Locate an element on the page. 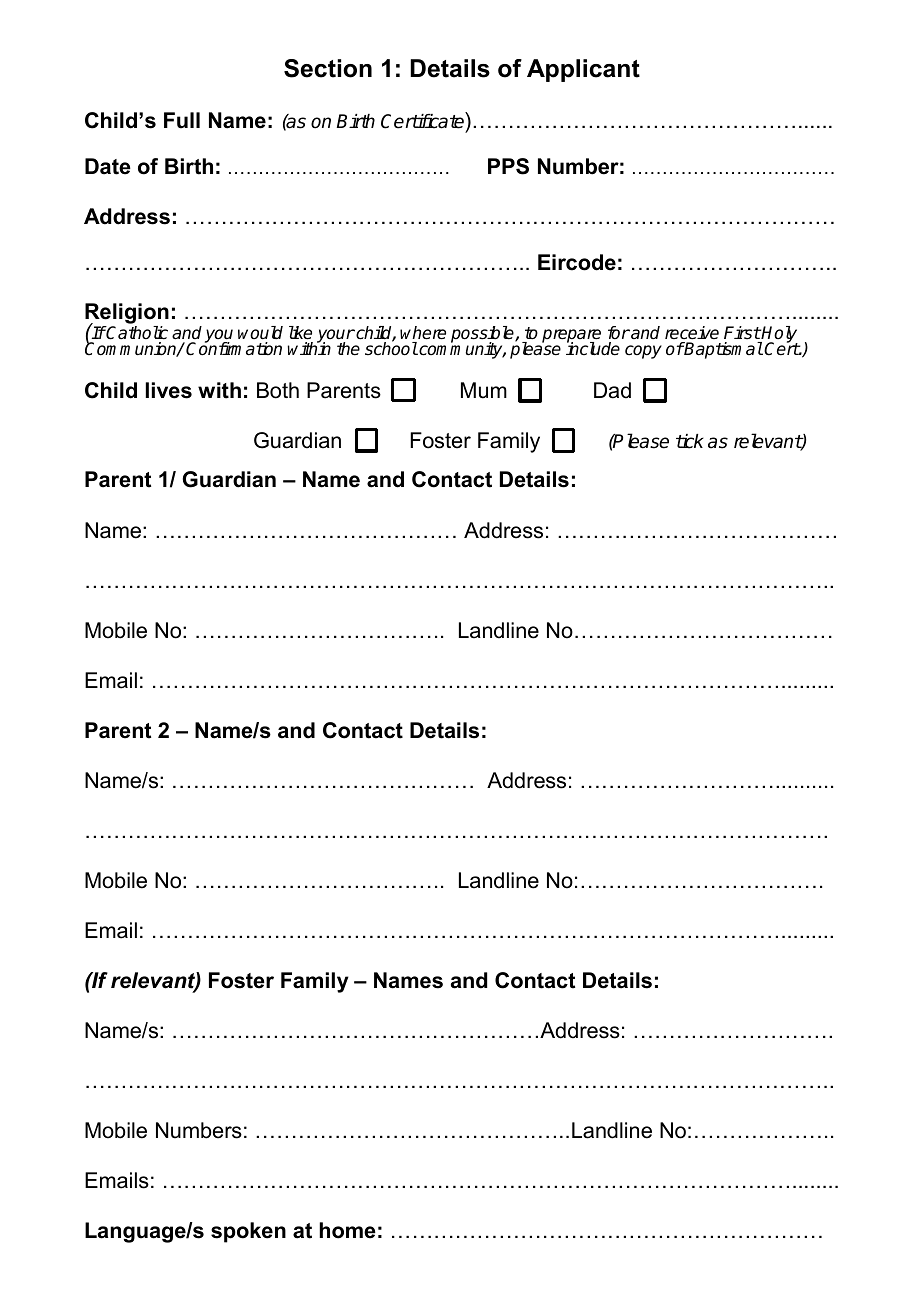 The image size is (924, 1308). tick is located at coordinates (690, 441).
